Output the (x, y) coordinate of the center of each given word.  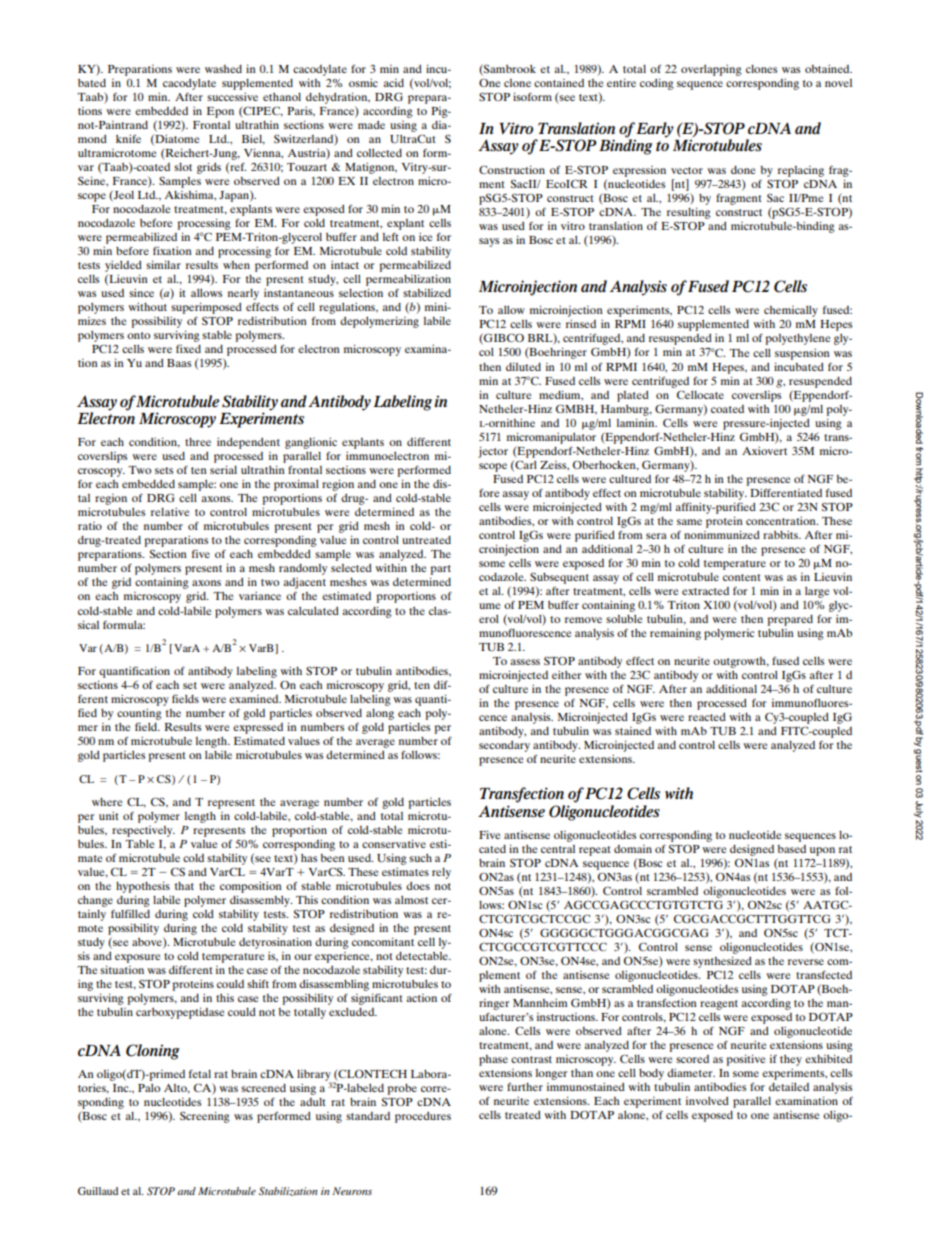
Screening (205, 1117)
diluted (523, 366)
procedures (423, 1117)
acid (394, 83)
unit (109, 815)
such (420, 858)
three (198, 442)
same (689, 522)
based (791, 849)
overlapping (711, 70)
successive (232, 96)
